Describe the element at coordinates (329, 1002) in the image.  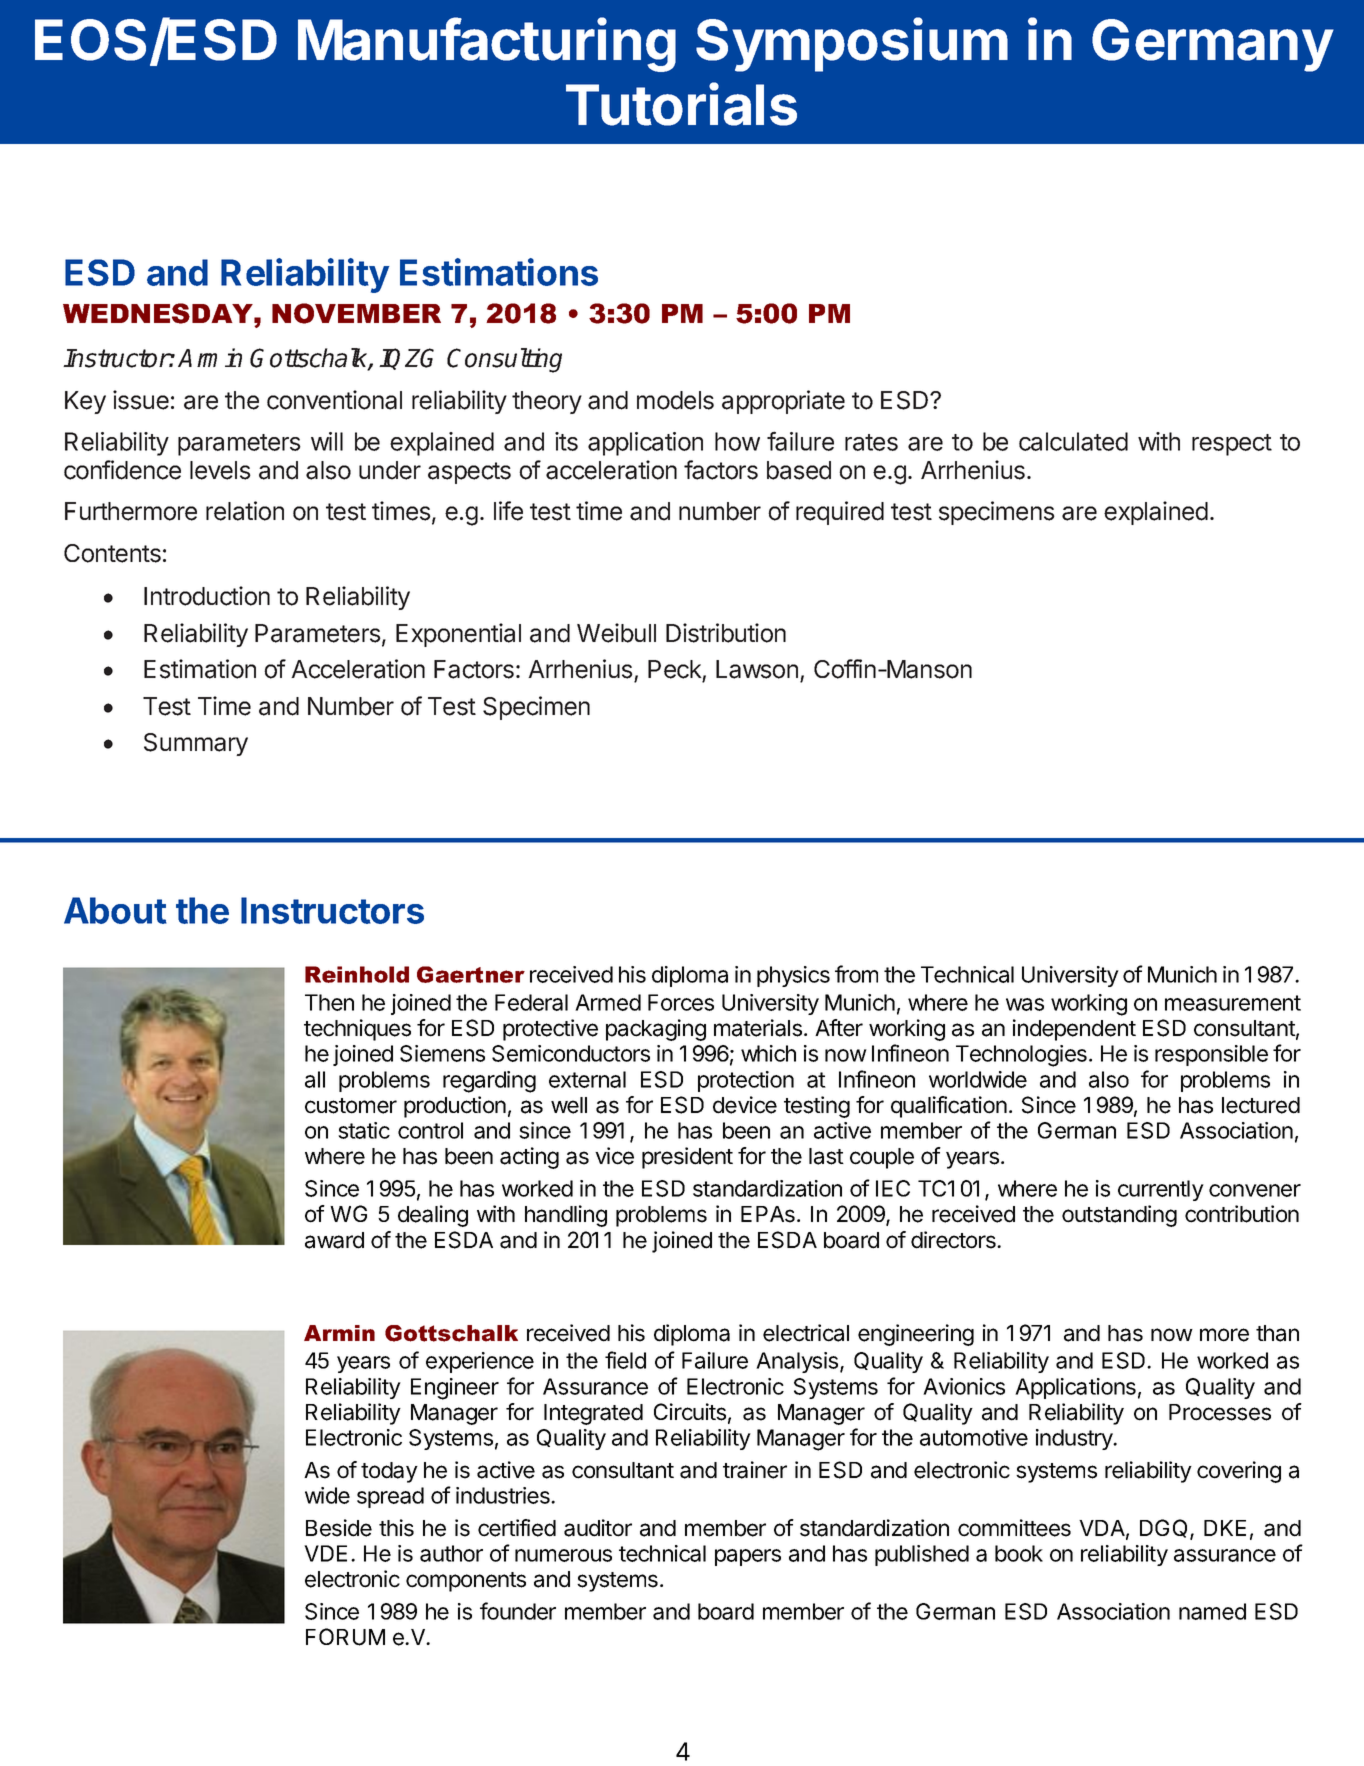
I see `Then` at that location.
